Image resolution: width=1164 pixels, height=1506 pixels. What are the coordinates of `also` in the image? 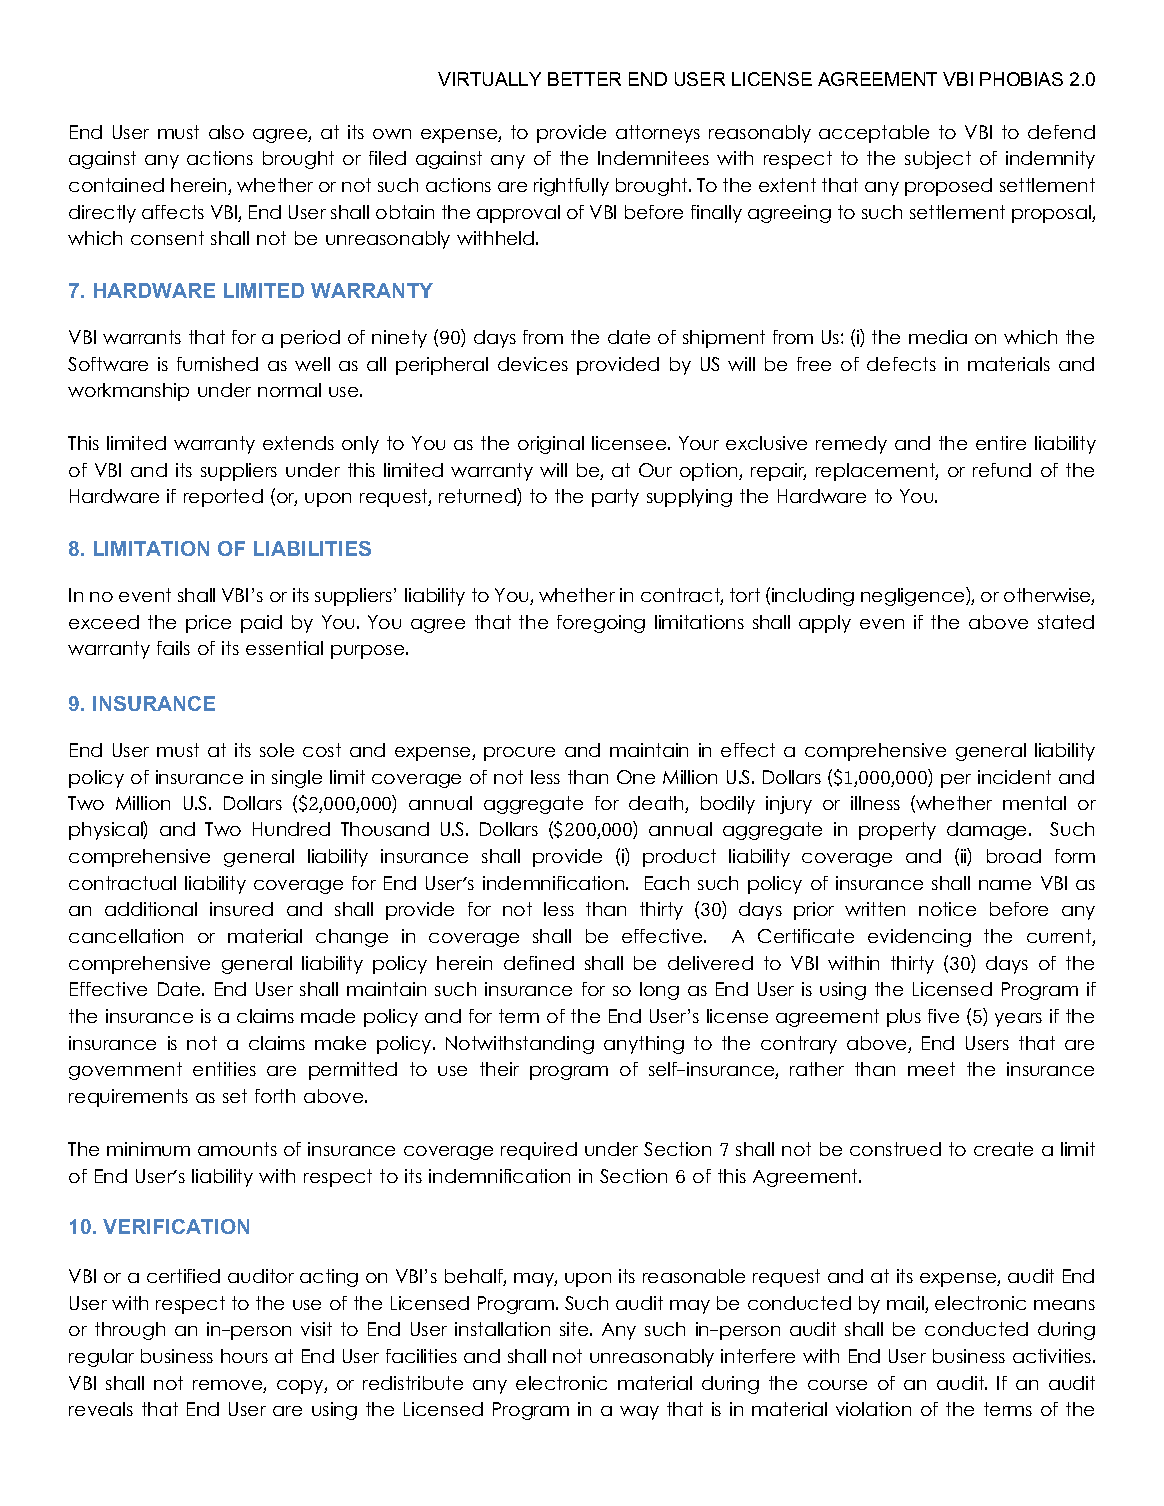 It's located at (226, 132).
